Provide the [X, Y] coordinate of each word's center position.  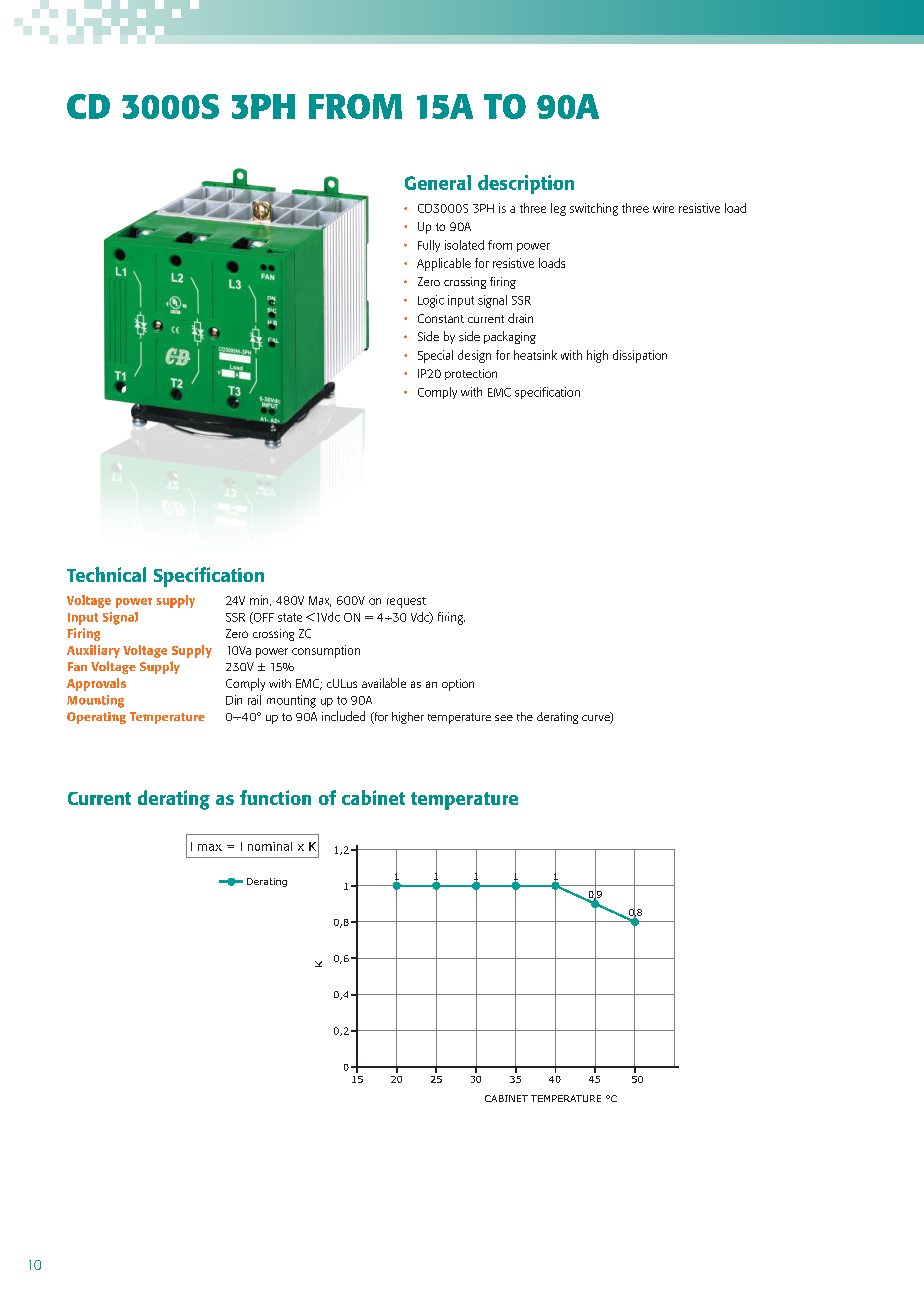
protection [471, 374]
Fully [429, 246]
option [458, 685]
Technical [106, 574]
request [406, 602]
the [525, 716]
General [438, 182]
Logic [431, 301]
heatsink [535, 355]
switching [594, 209]
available [384, 683]
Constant [441, 318]
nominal [270, 846]
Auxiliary [93, 651]
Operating [96, 718]
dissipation [640, 356]
